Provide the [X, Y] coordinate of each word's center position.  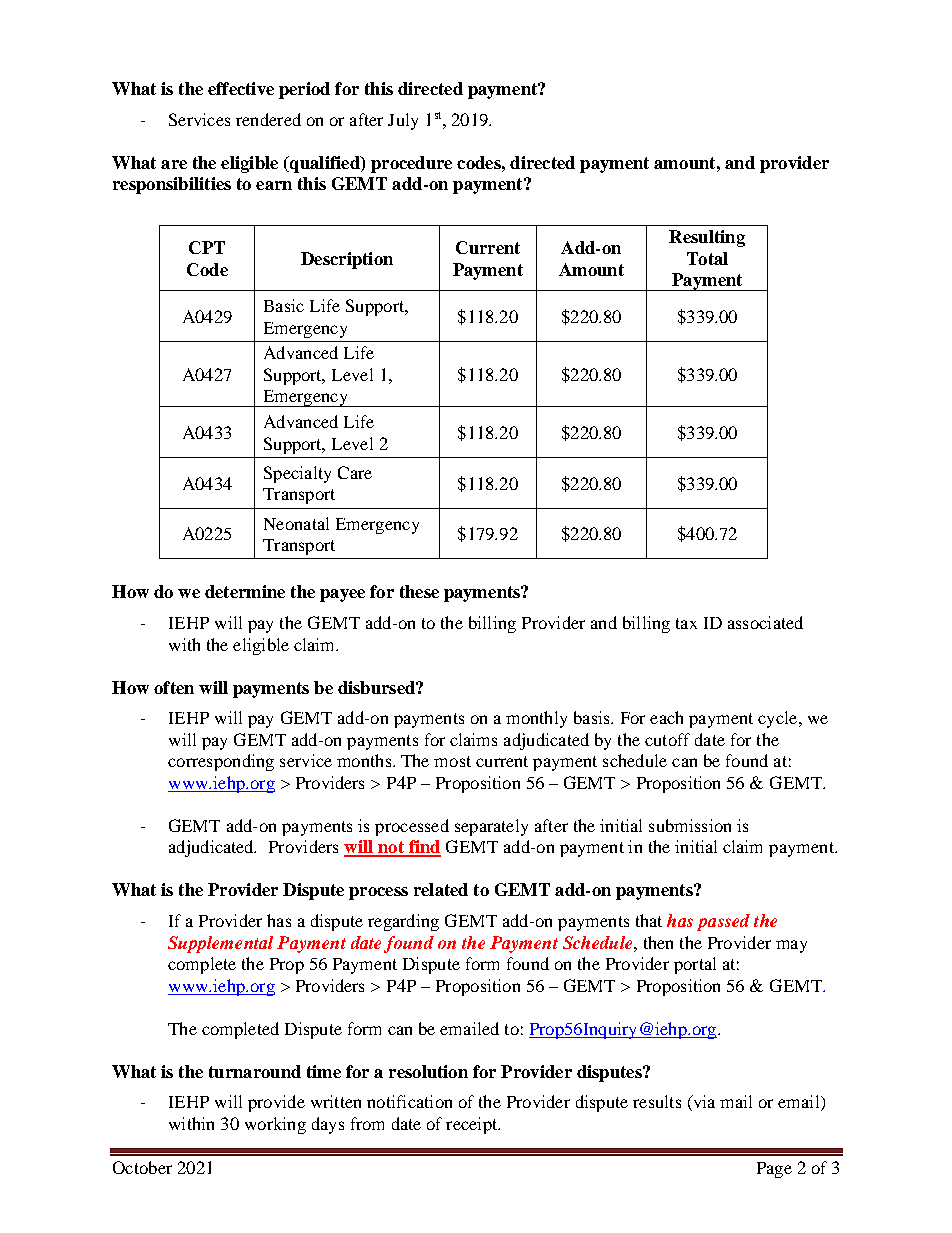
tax [686, 623]
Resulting [707, 238]
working [275, 1125]
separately [491, 827]
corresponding [221, 762]
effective [241, 88]
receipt [473, 1125]
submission [690, 825]
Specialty [297, 474]
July [403, 121]
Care [355, 472]
